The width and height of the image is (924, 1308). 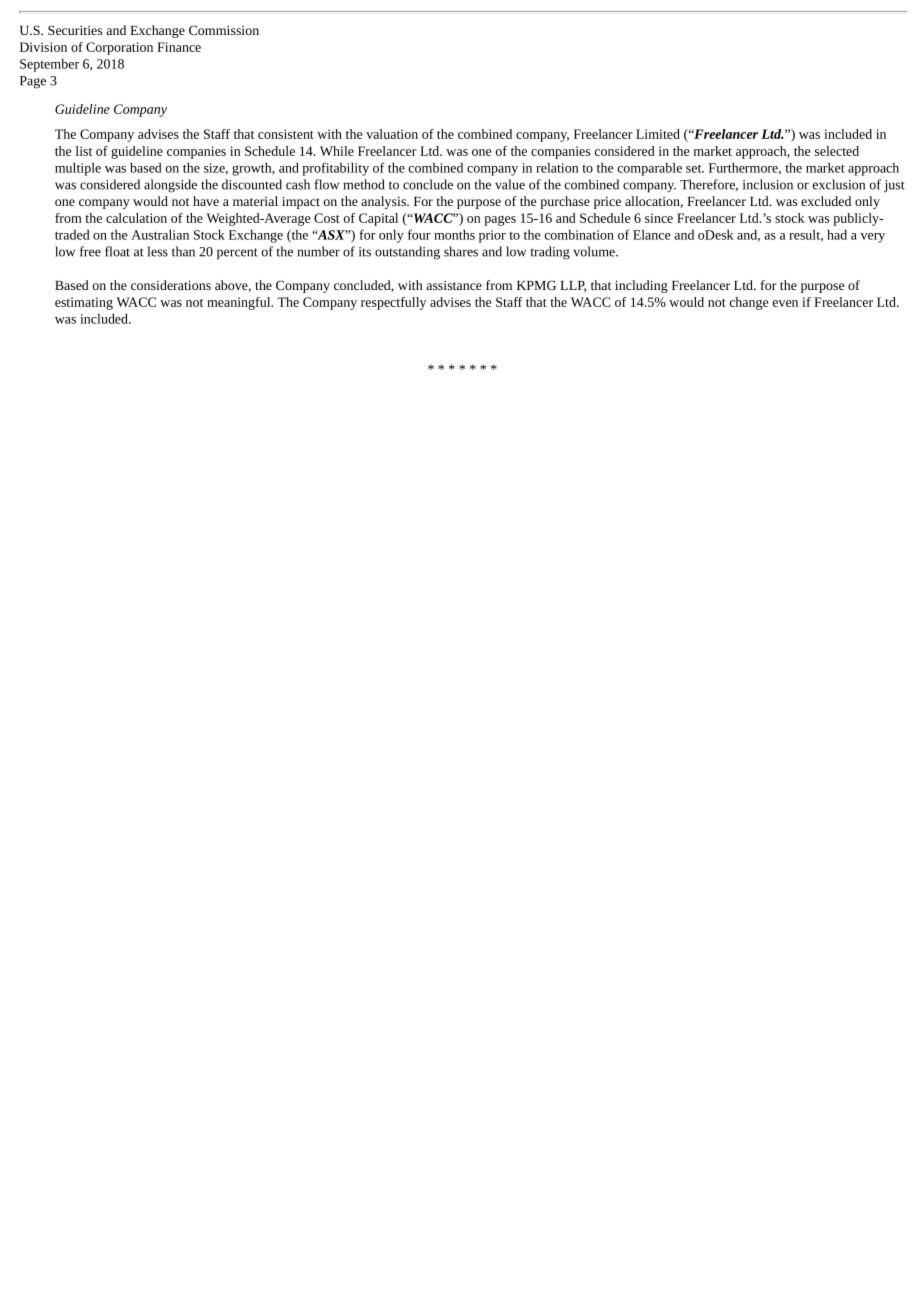 What do you see at coordinates (171, 285) in the image?
I see `considerations` at bounding box center [171, 285].
